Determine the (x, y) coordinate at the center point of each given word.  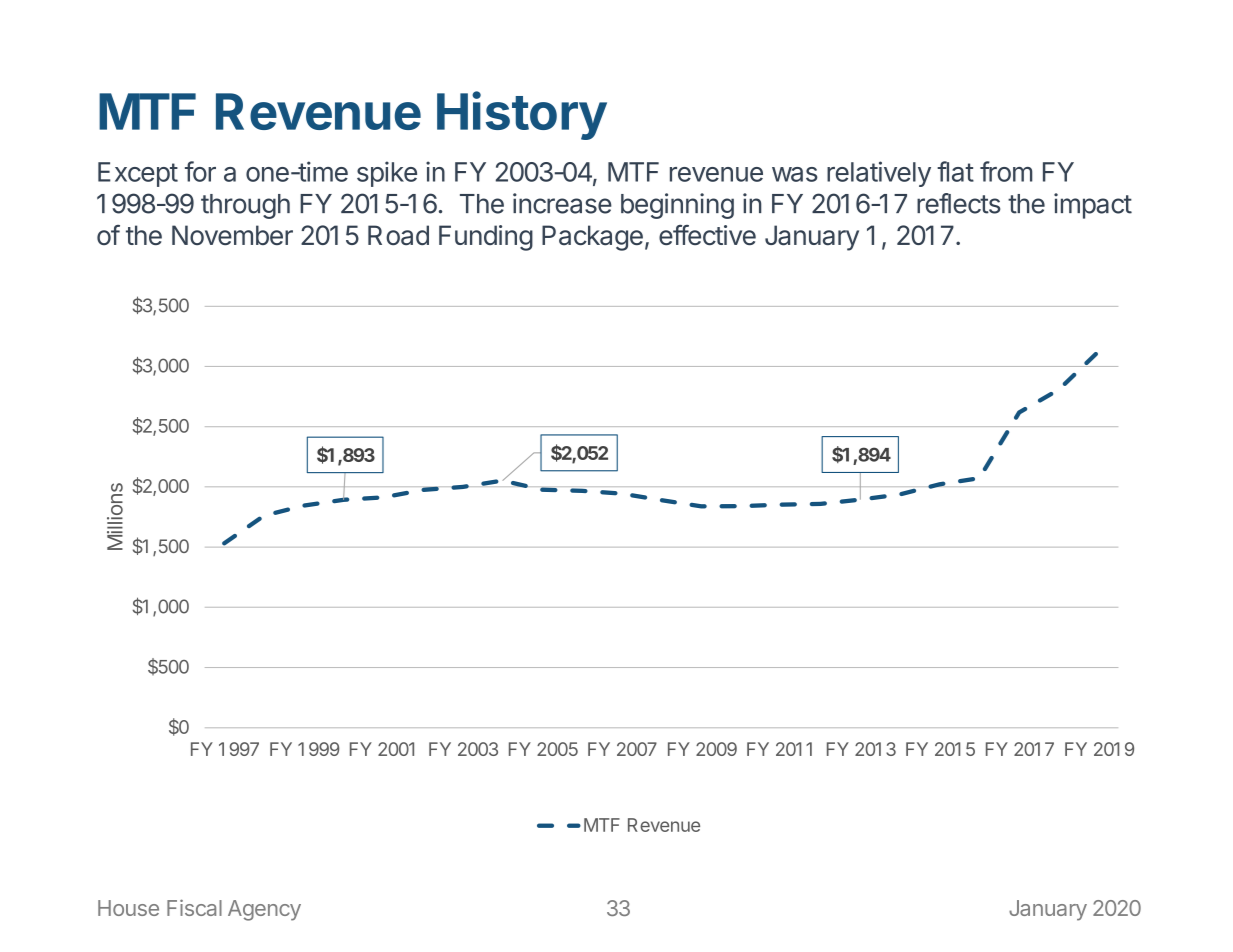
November (232, 235)
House (128, 908)
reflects (959, 203)
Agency (264, 910)
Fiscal (194, 907)
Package (592, 238)
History (522, 115)
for (200, 171)
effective (707, 235)
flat (955, 171)
